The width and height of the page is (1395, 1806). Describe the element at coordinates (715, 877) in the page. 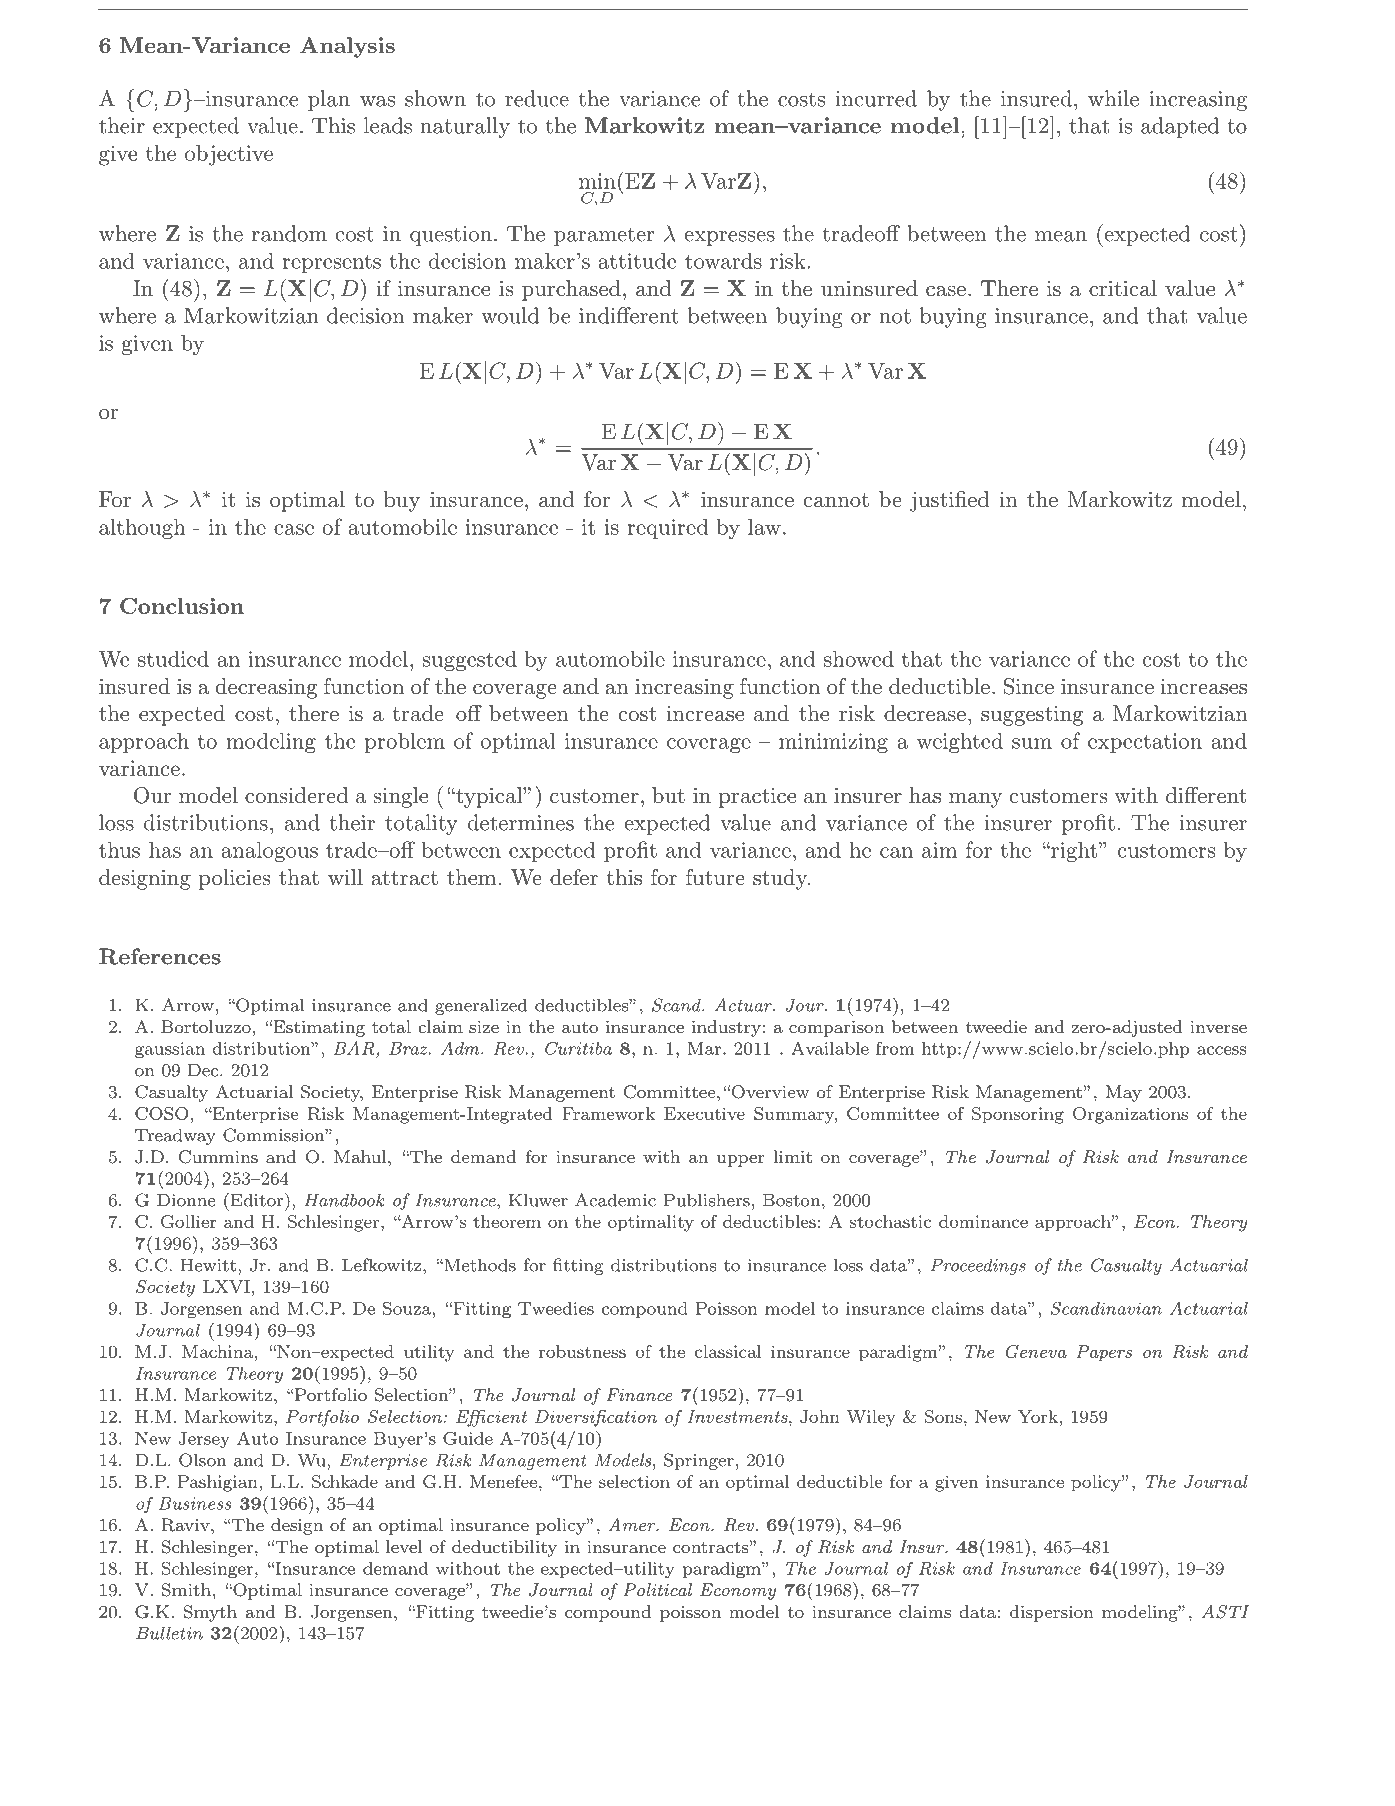

I see `future` at that location.
